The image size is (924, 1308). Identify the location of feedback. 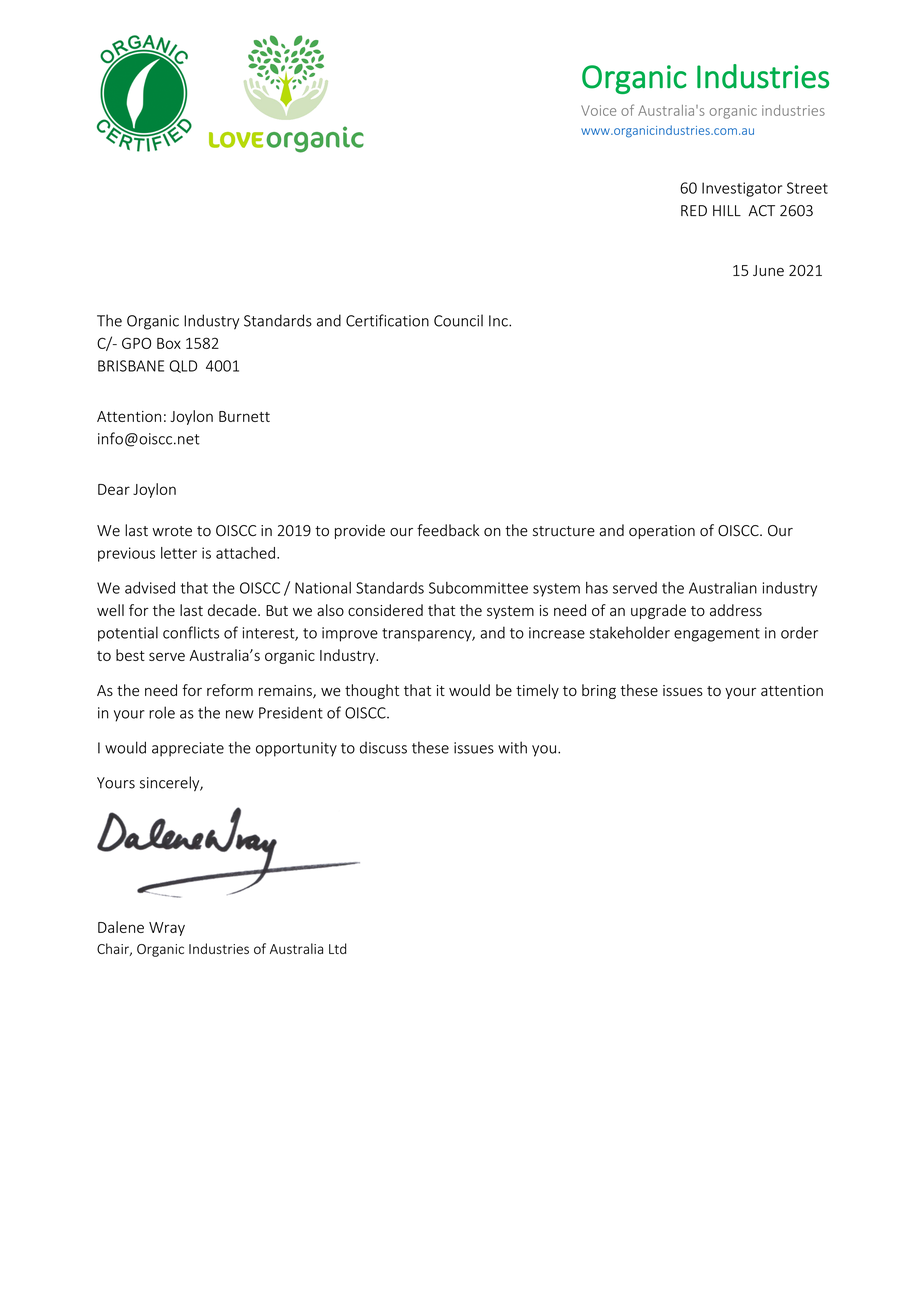
(448, 530).
